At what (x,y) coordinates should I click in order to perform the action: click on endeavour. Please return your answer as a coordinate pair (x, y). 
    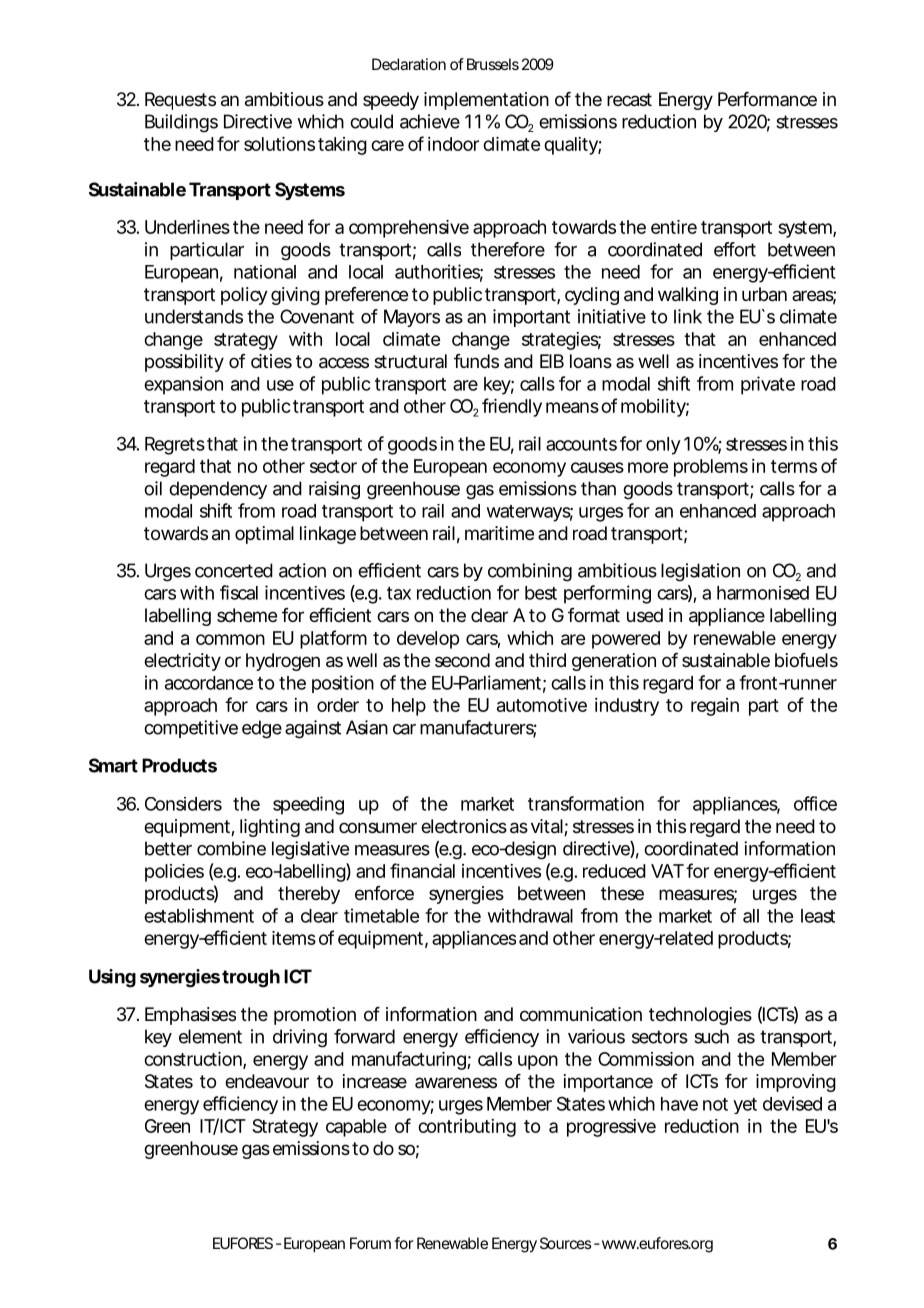
    Looking at the image, I should click on (267, 1081).
